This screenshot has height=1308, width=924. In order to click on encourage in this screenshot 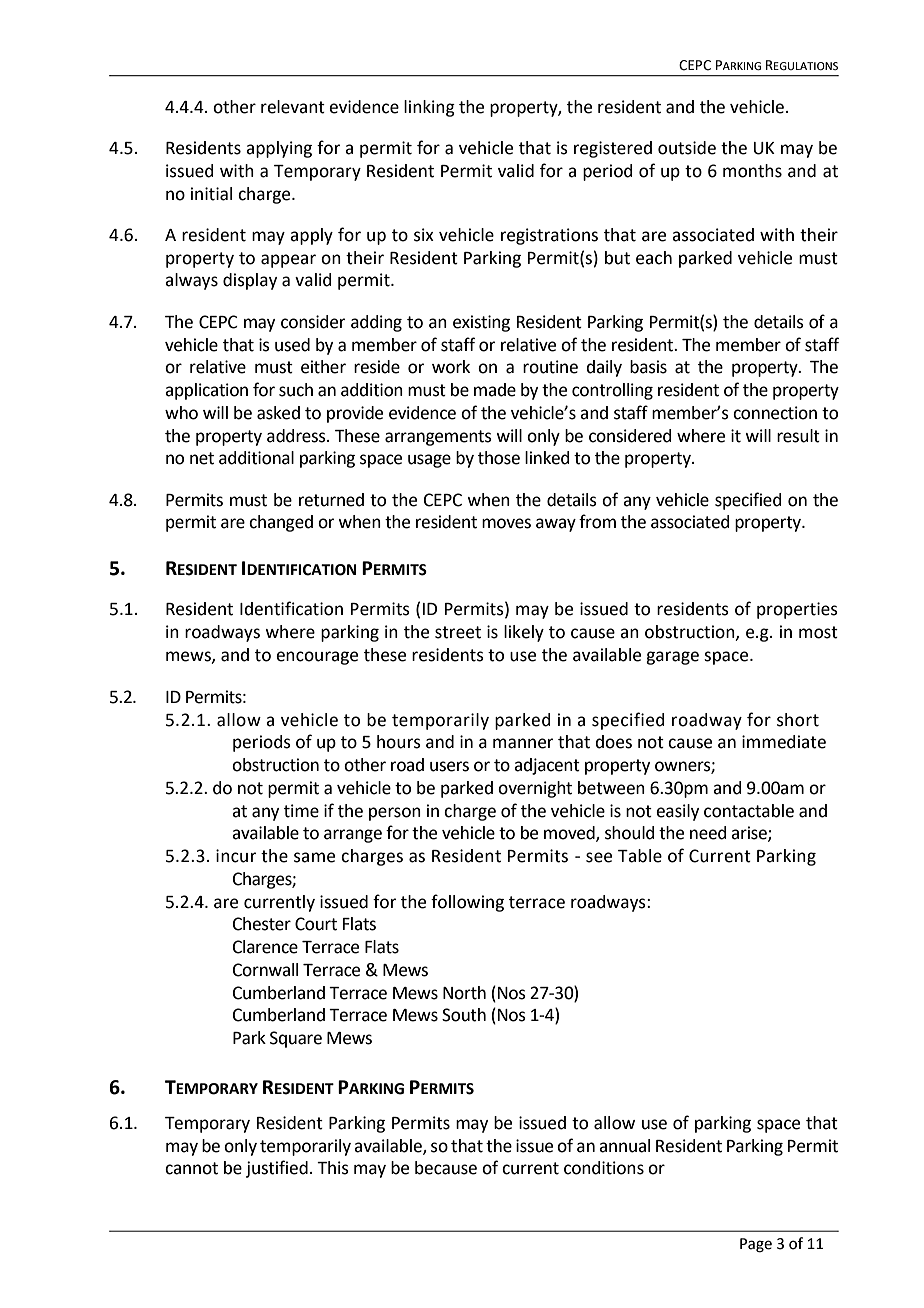, I will do `click(317, 658)`.
